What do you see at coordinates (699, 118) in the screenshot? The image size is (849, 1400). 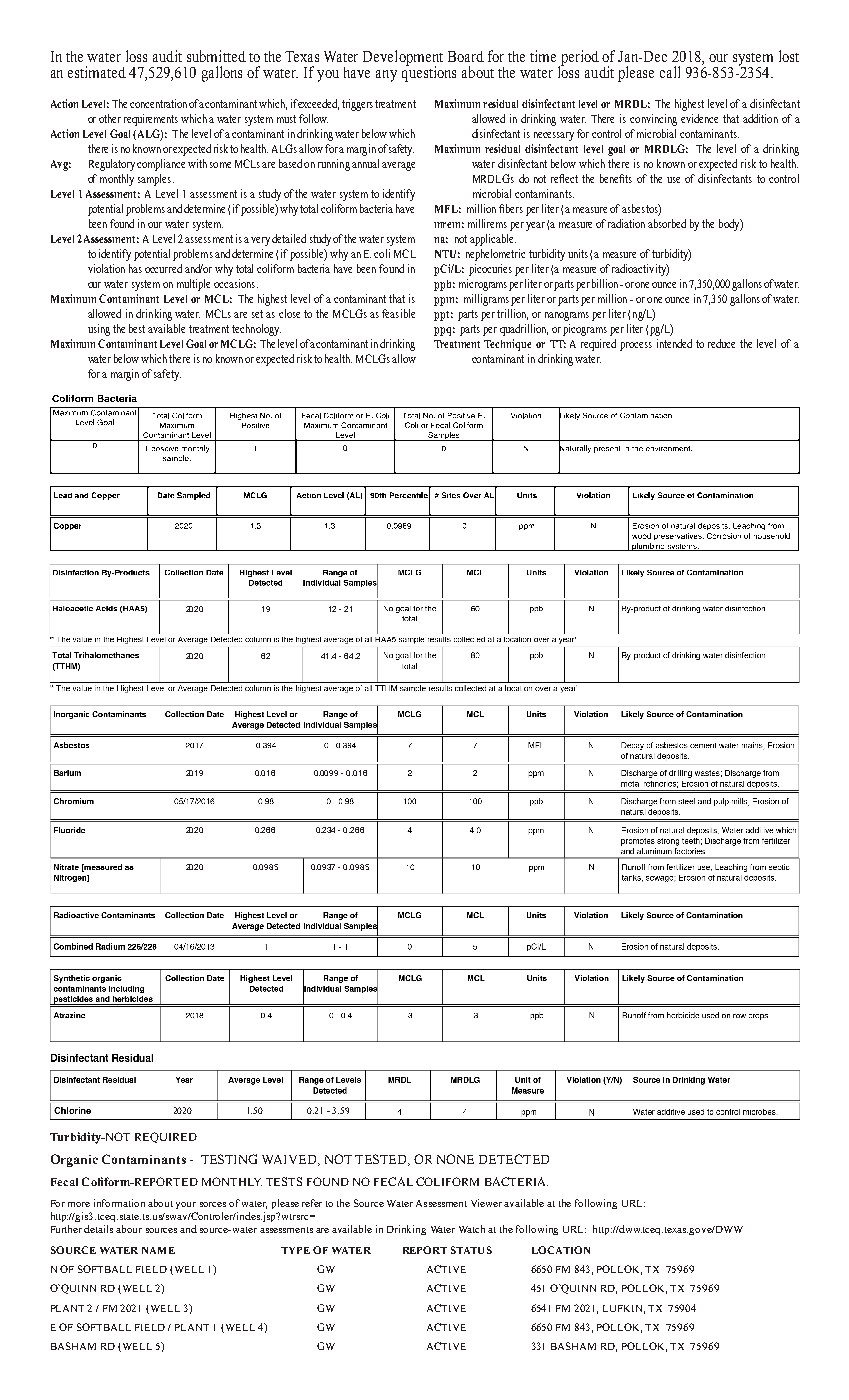 I see `evidence` at bounding box center [699, 118].
